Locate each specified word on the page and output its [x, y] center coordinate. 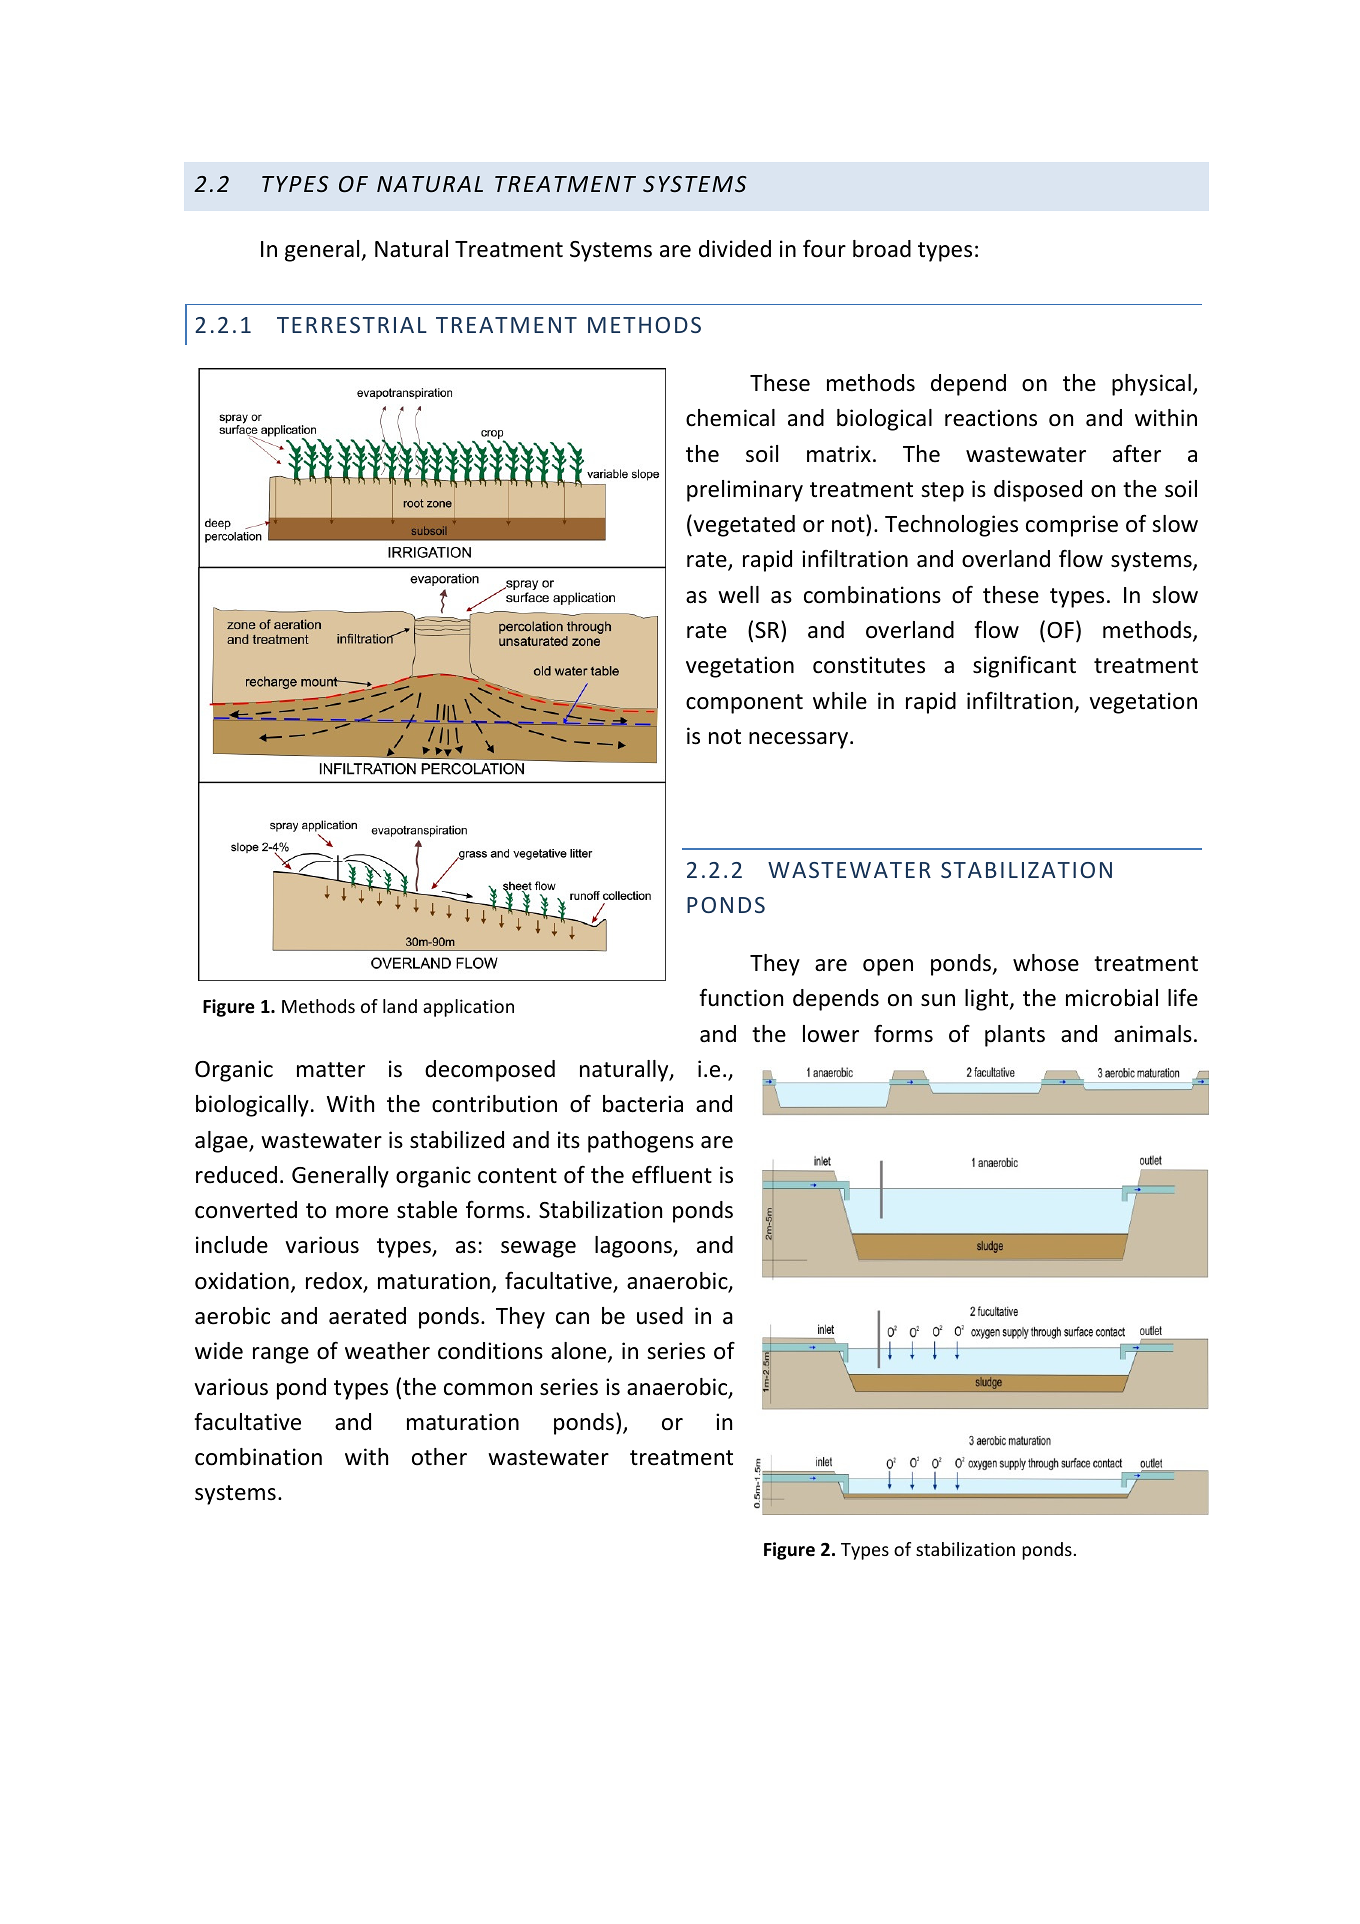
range [281, 1355]
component [744, 704]
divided [735, 249]
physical [1151, 385]
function [741, 997]
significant [1024, 666]
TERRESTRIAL [352, 325]
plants [1015, 1036]
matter [331, 1070]
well [738, 595]
